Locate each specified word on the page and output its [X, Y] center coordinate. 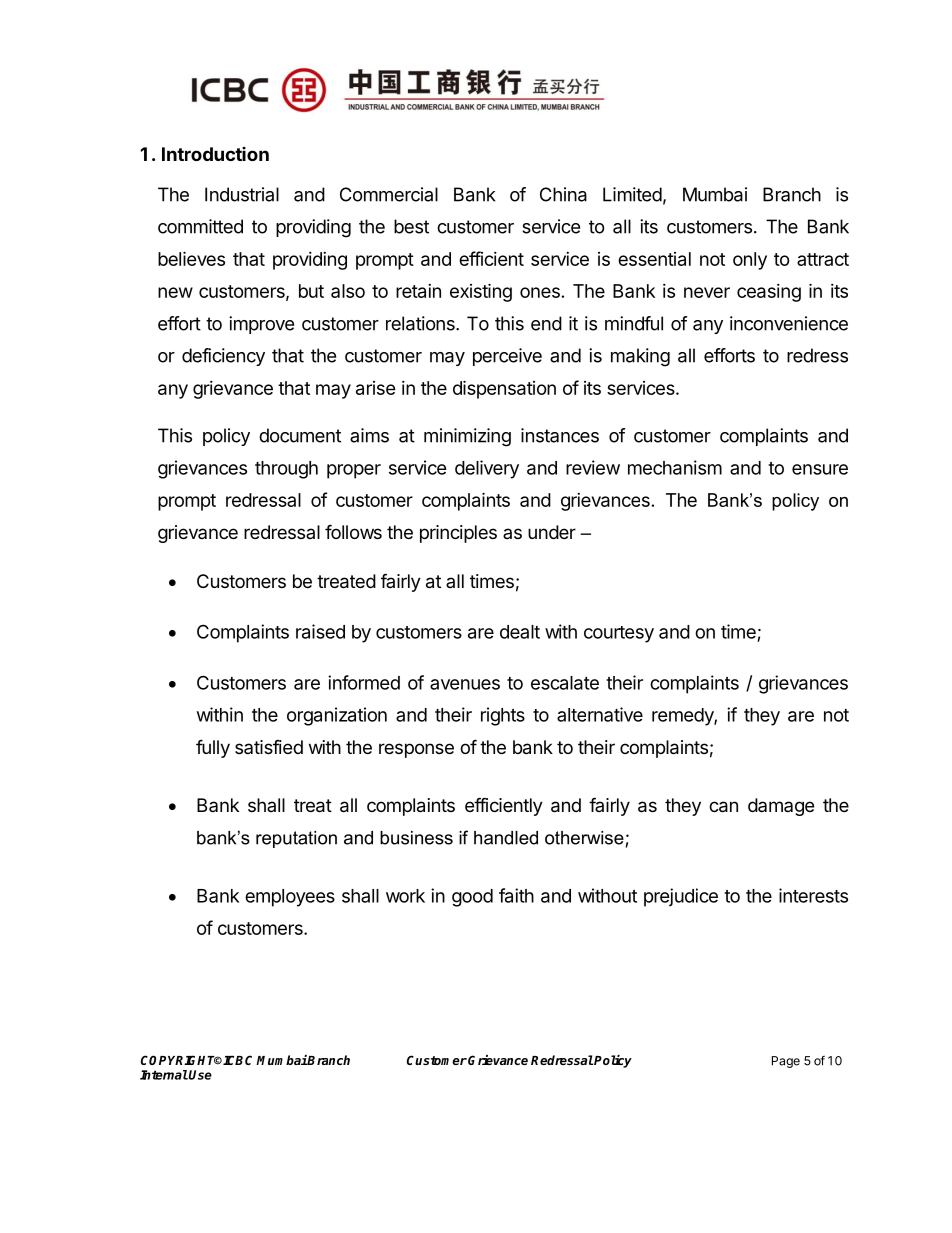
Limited [632, 194]
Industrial [242, 194]
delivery [487, 469]
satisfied [269, 747]
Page [786, 1062]
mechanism [675, 467]
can [723, 807]
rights [503, 716]
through [286, 470]
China [563, 194]
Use [199, 1075]
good [472, 898]
